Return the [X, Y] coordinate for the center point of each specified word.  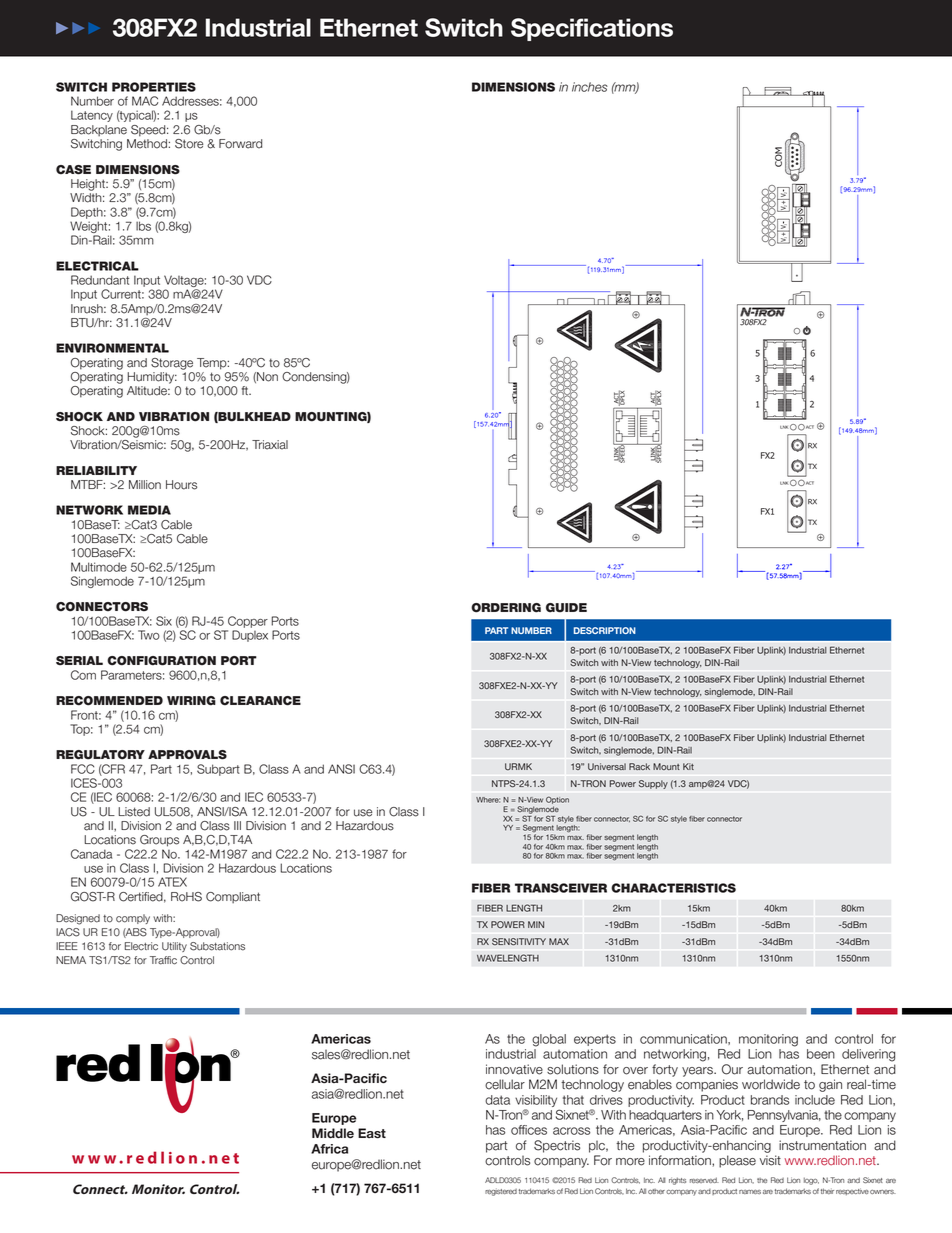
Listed [134, 812]
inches [590, 87]
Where [488, 800]
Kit [688, 766]
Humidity [152, 378]
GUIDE [566, 608]
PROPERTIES [154, 87]
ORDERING [506, 608]
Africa [329, 1149]
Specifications [592, 29]
